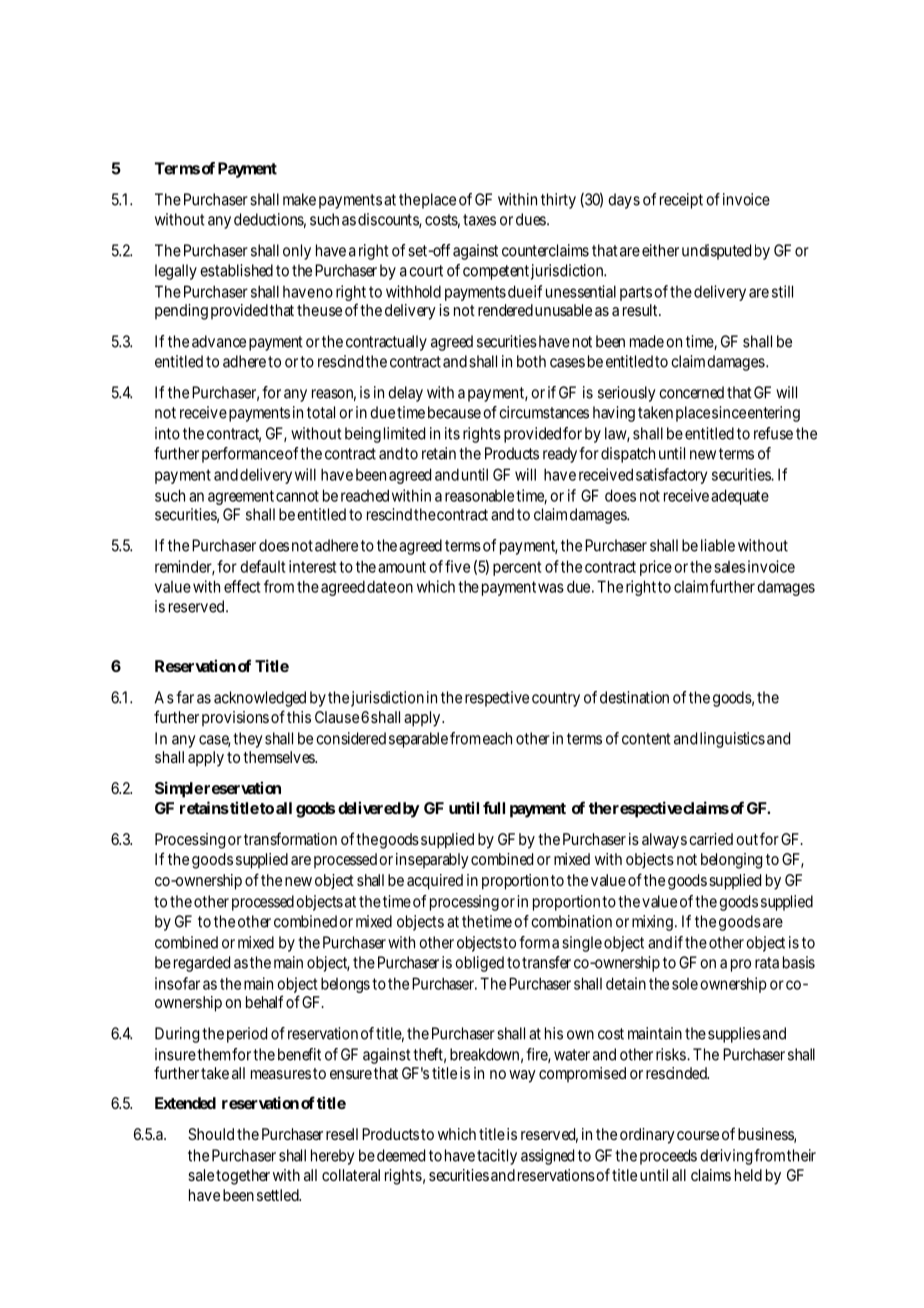 This document has width=924, height=1308. I want to click on liable, so click(718, 545).
